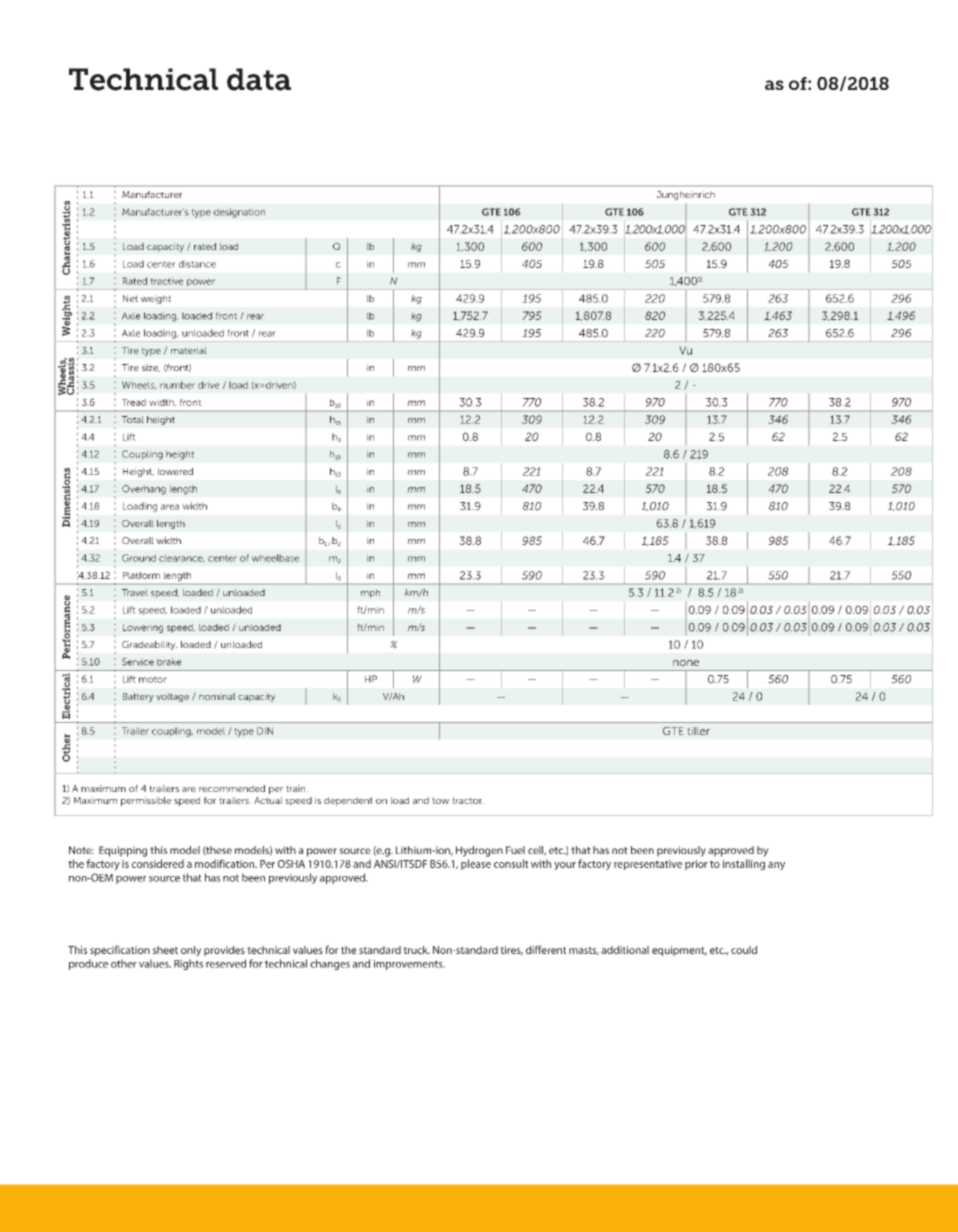 This screenshot has width=958, height=1232. What do you see at coordinates (440, 800) in the screenshot?
I see `tow` at bounding box center [440, 800].
